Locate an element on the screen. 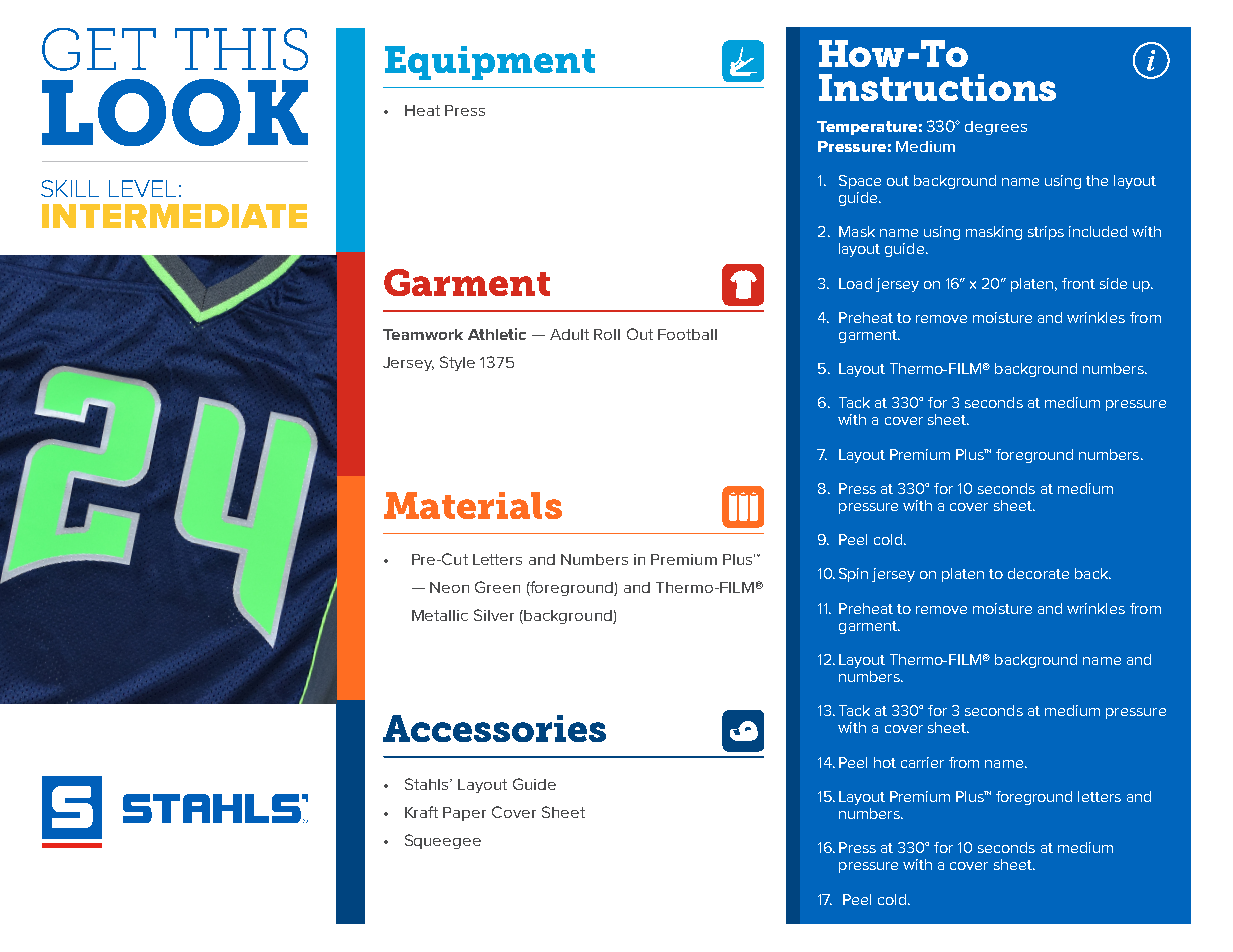  Style is located at coordinates (457, 363).
